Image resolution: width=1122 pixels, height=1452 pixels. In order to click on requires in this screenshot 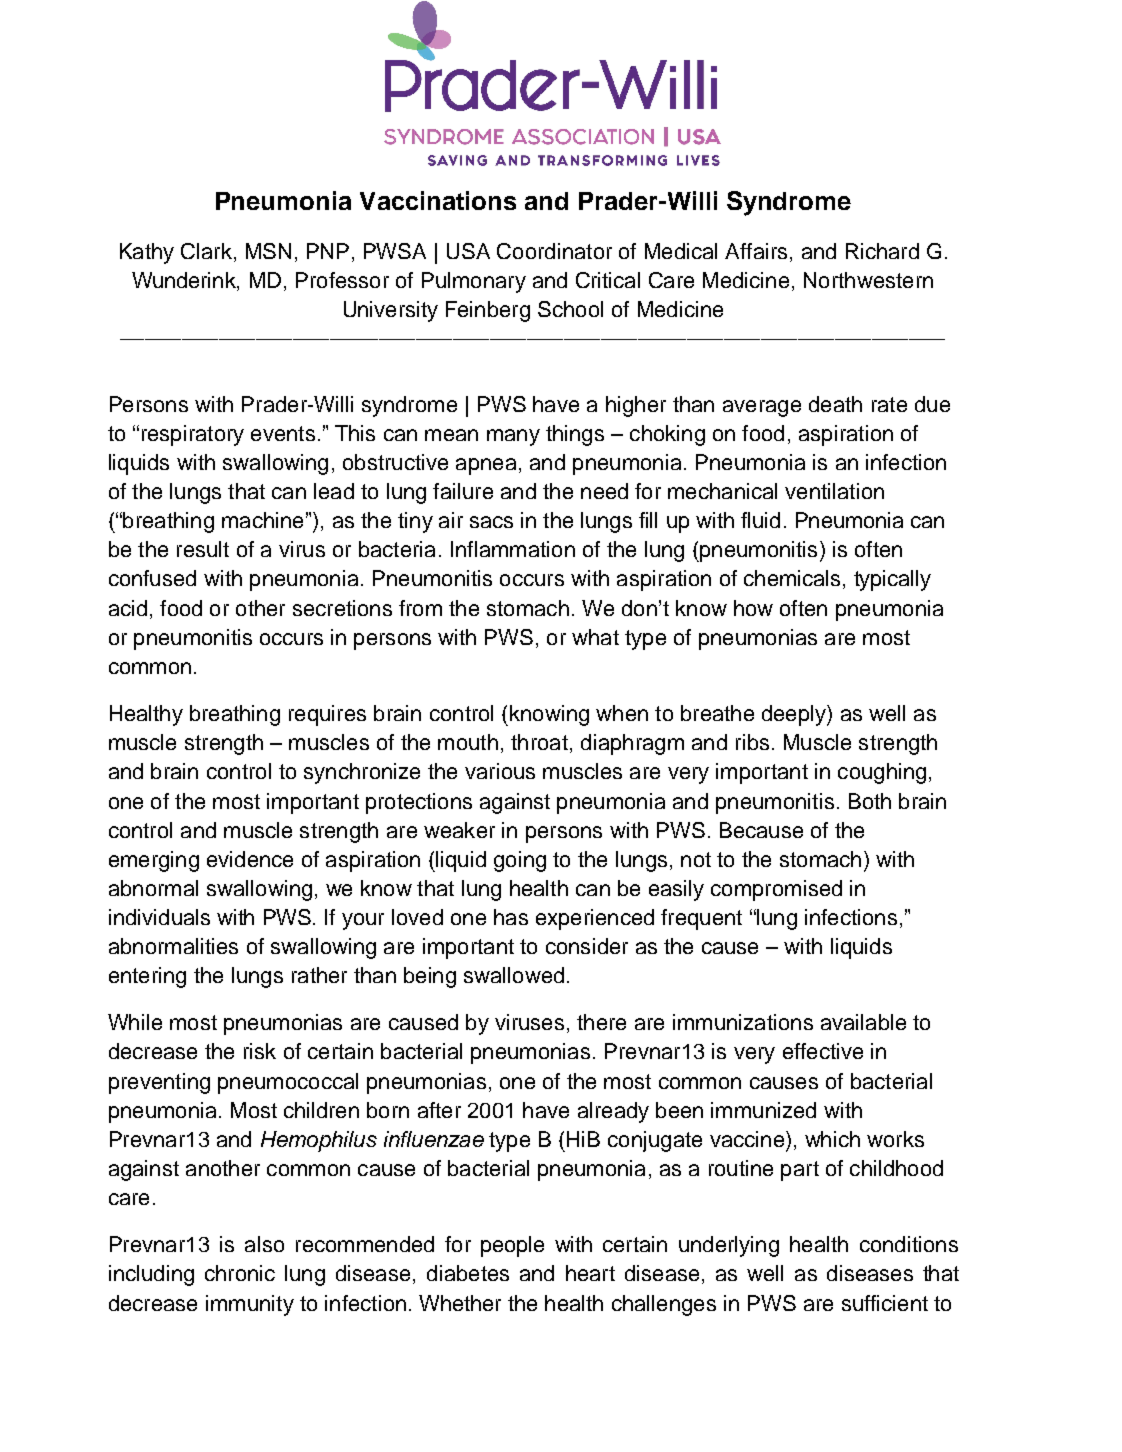, I will do `click(327, 715)`.
